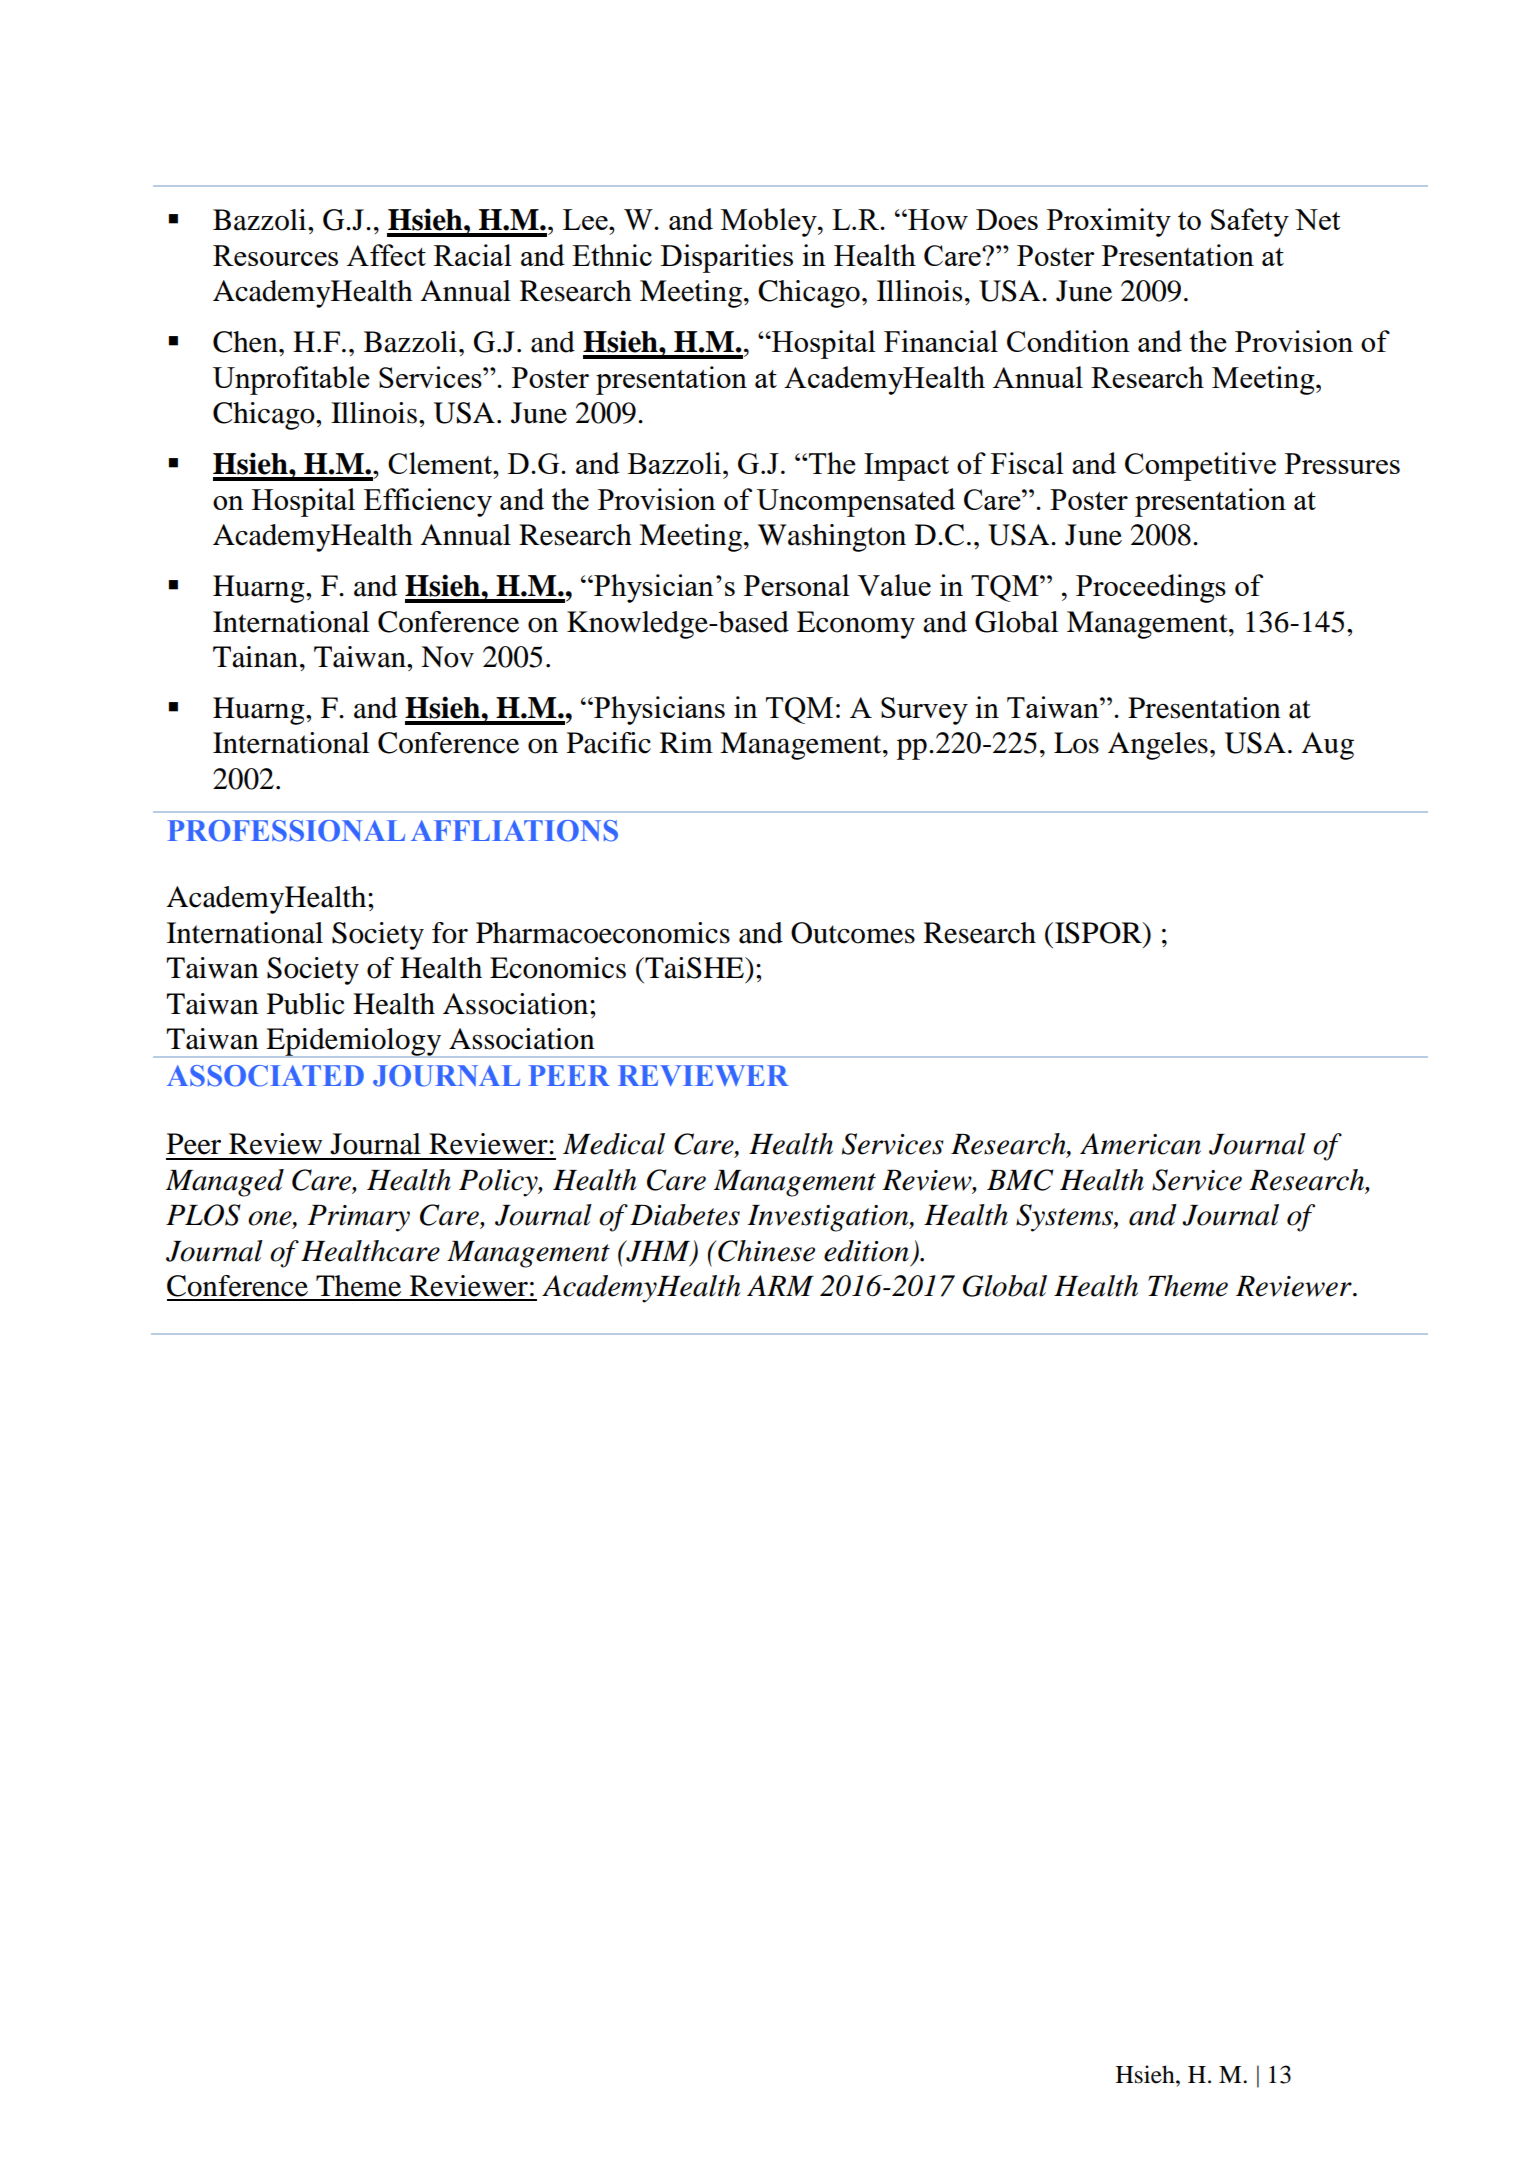 The image size is (1530, 2164). I want to click on Primary, so click(358, 1218).
